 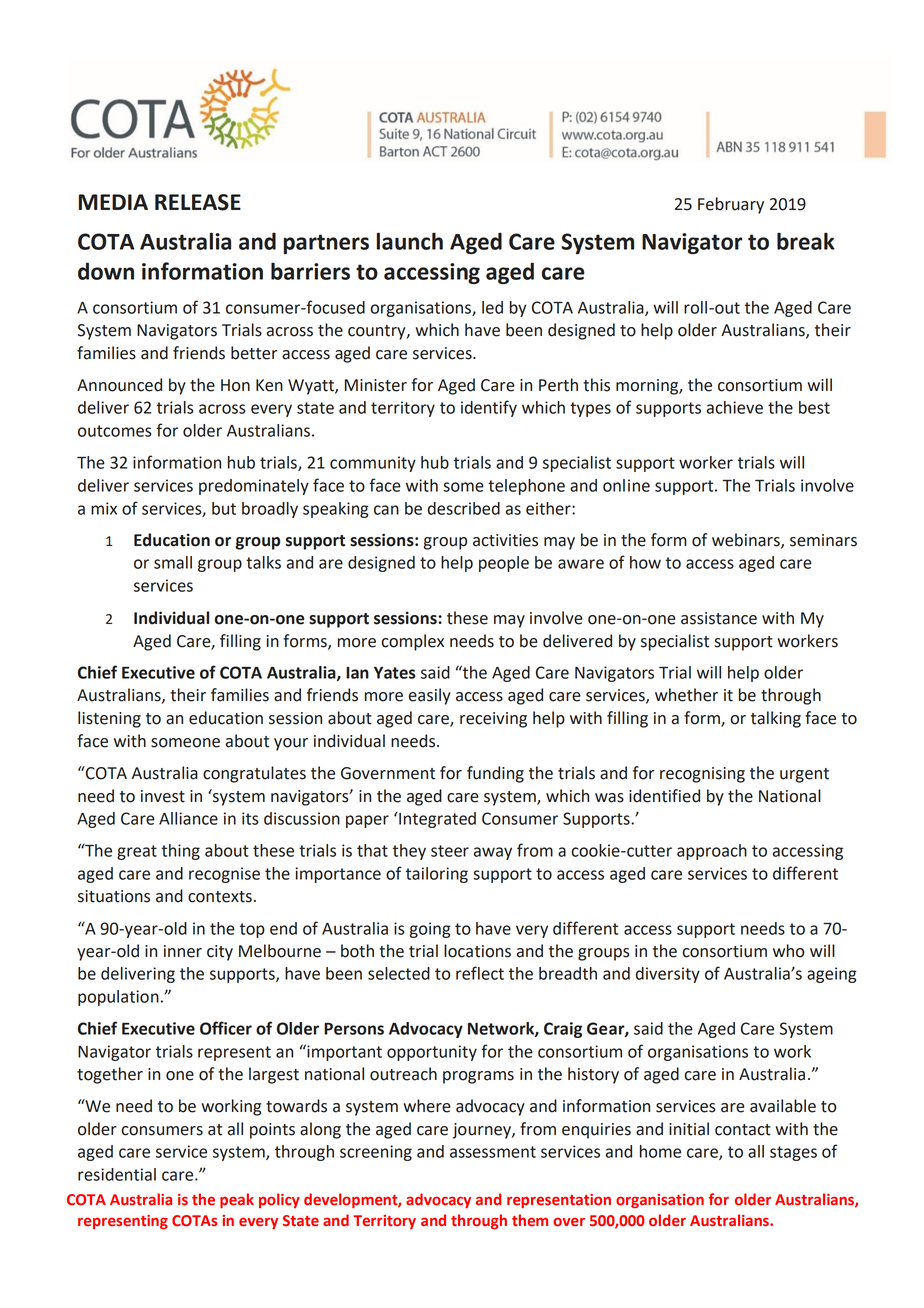 What do you see at coordinates (109, 719) in the page?
I see `listening` at bounding box center [109, 719].
